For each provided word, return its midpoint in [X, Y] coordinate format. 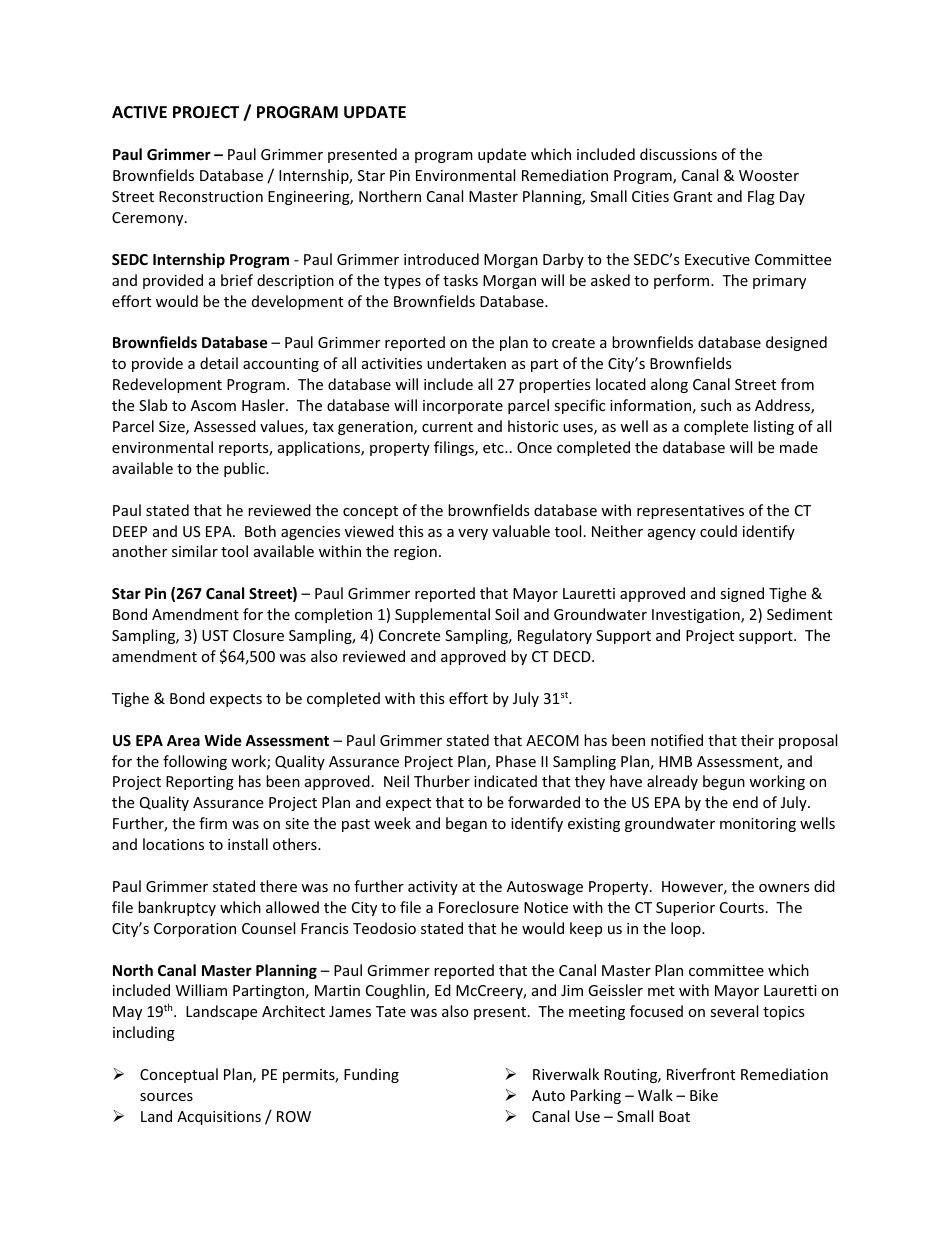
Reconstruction [211, 196]
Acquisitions [219, 1118]
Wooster [769, 175]
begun [724, 782]
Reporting [200, 783]
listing [774, 427]
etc [494, 448]
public [245, 469]
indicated [505, 781]
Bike [704, 1095]
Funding [371, 1075]
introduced [441, 259]
